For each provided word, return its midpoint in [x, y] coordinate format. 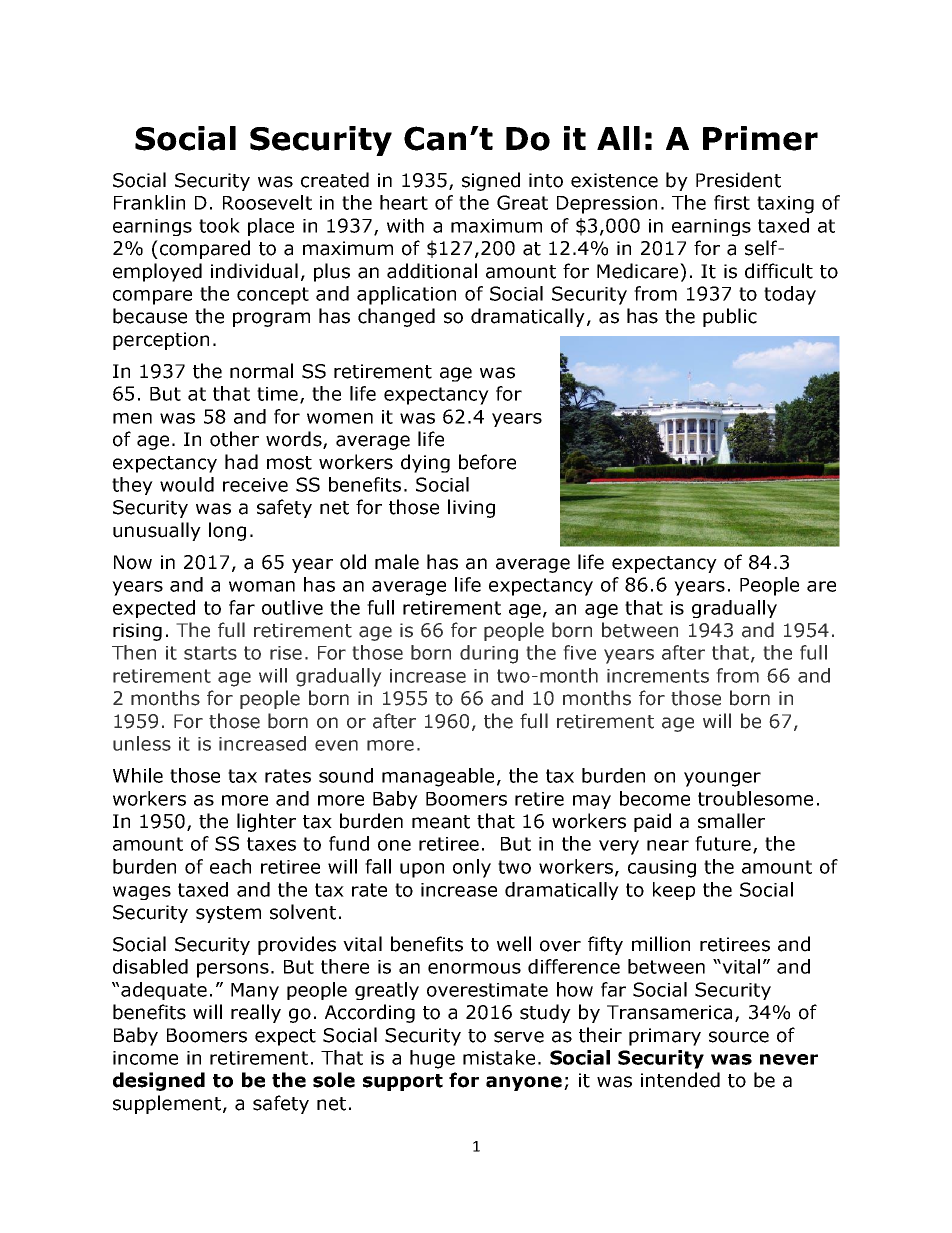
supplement [168, 1104]
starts [210, 653]
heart [404, 202]
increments [658, 676]
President [738, 180]
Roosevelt [267, 202]
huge [432, 1059]
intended [680, 1080]
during [489, 654]
